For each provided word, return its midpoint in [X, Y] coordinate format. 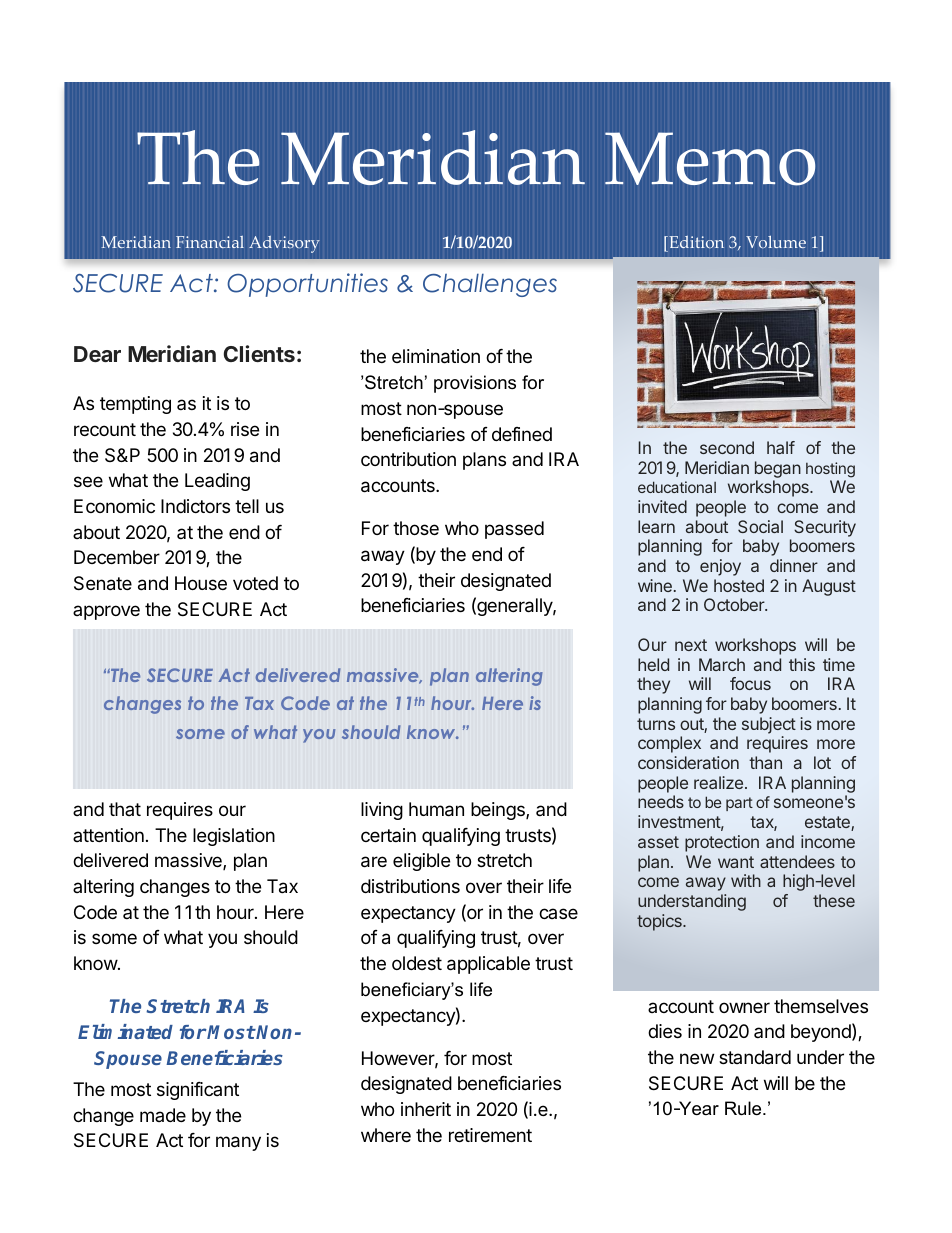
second [727, 447]
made [163, 1115]
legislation [234, 837]
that [125, 809]
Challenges [490, 285]
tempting [135, 405]
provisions [475, 384]
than [765, 762]
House [201, 583]
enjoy [720, 567]
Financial [210, 242]
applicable [488, 965]
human [436, 809]
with [746, 880]
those [416, 528]
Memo [710, 159]
